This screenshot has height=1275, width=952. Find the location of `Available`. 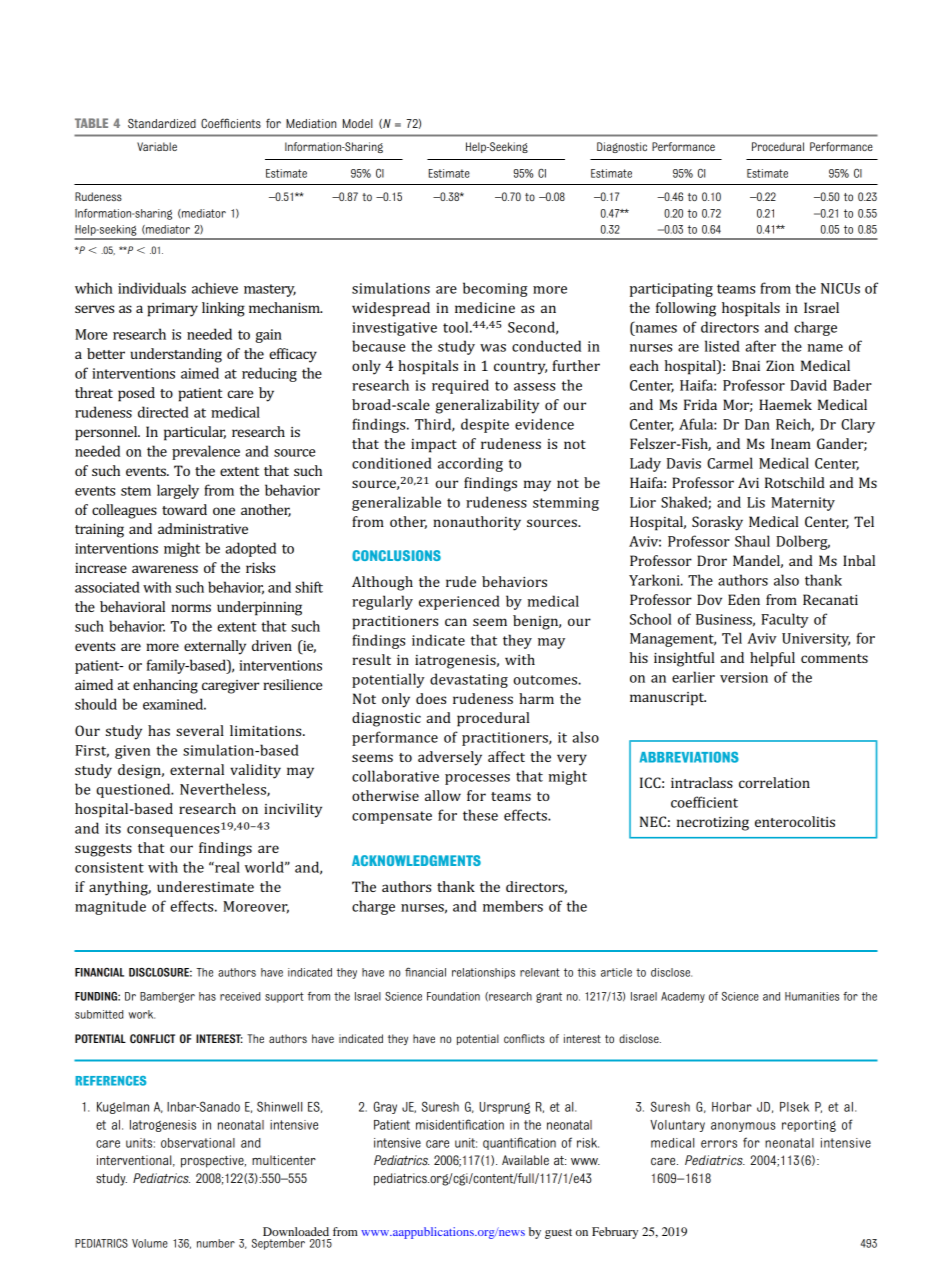

Available is located at coordinates (525, 1160).
